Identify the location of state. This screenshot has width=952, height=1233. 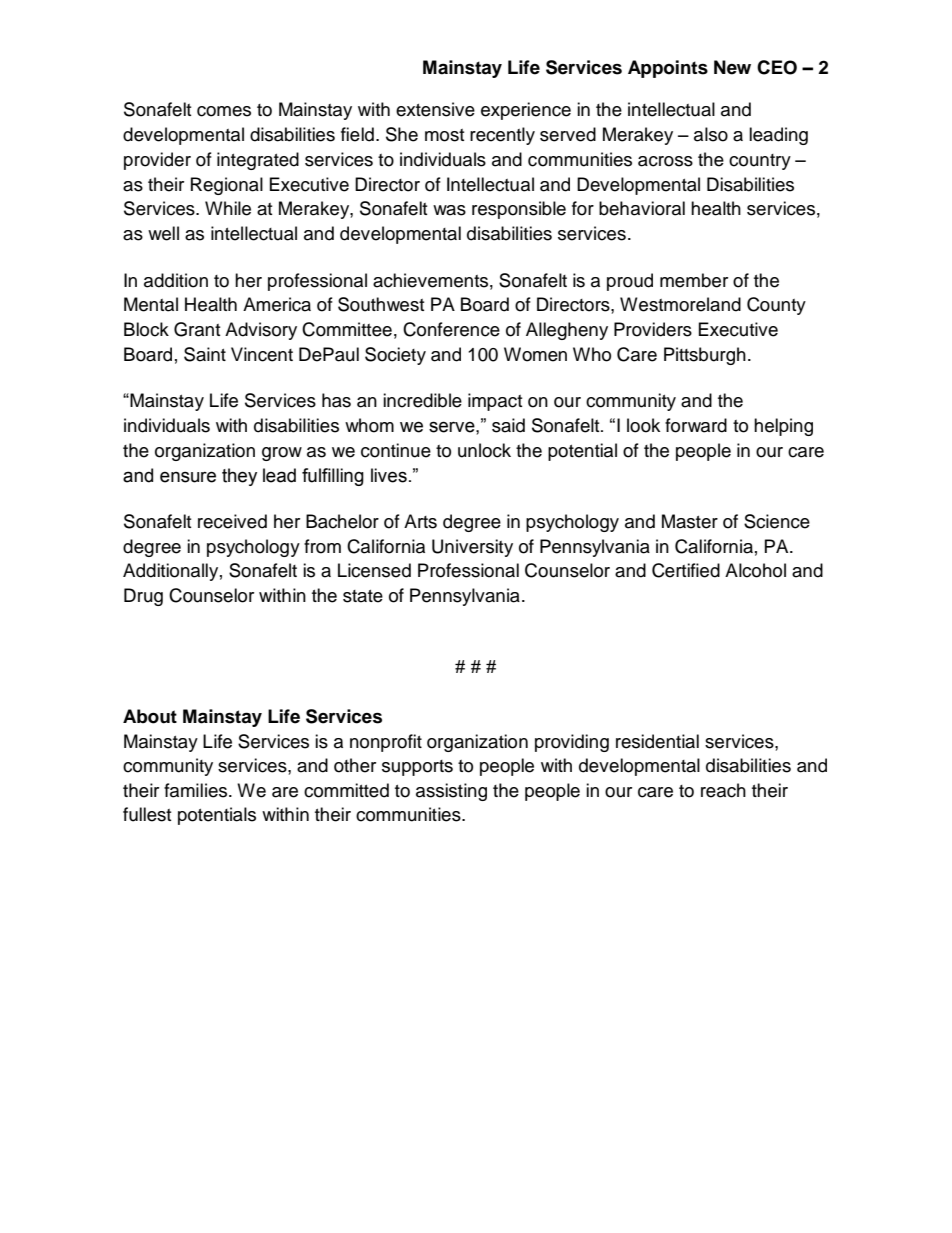
(363, 596).
